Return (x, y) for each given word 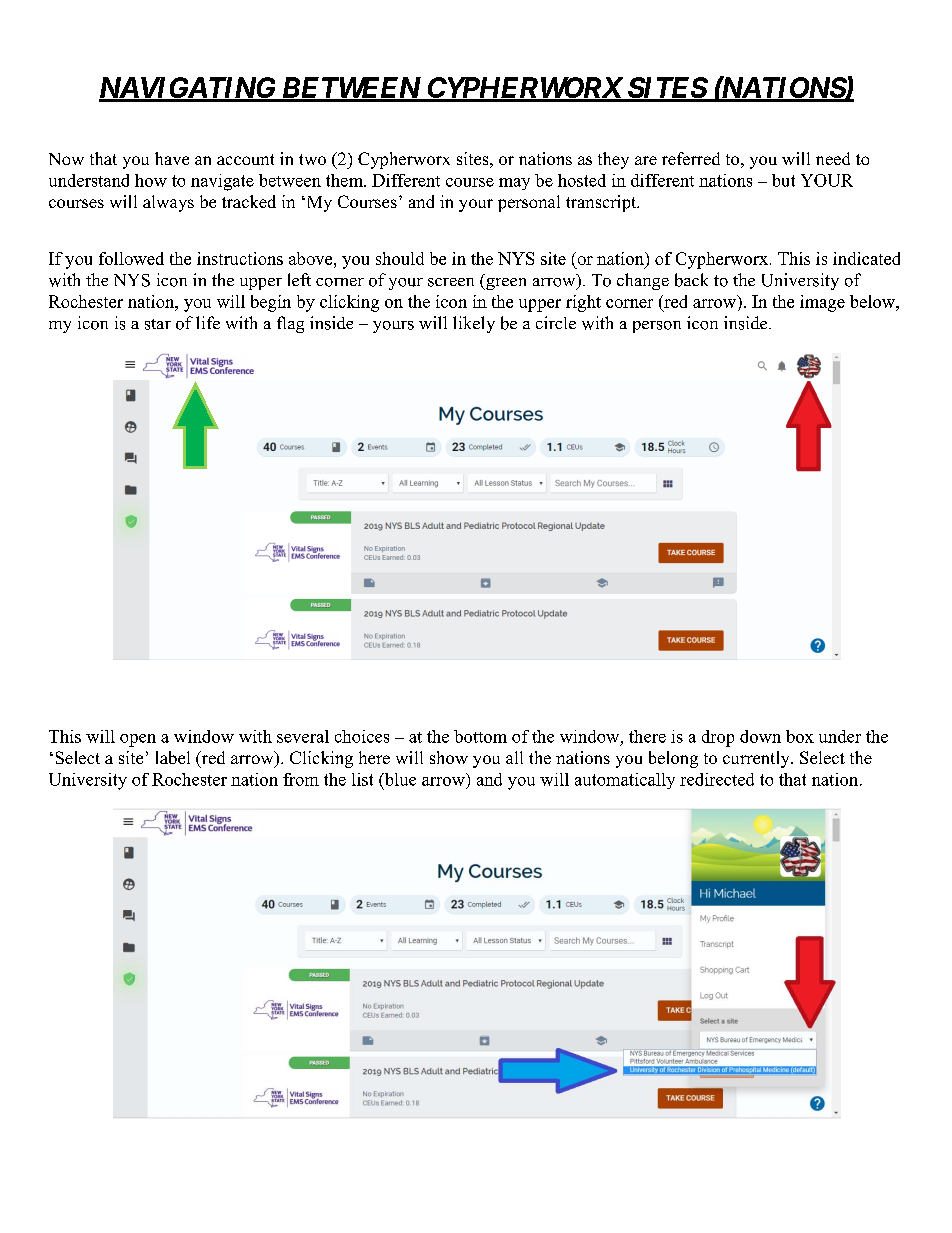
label (173, 757)
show (449, 757)
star (158, 324)
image (822, 303)
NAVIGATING (188, 89)
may (514, 184)
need (833, 158)
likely (474, 324)
